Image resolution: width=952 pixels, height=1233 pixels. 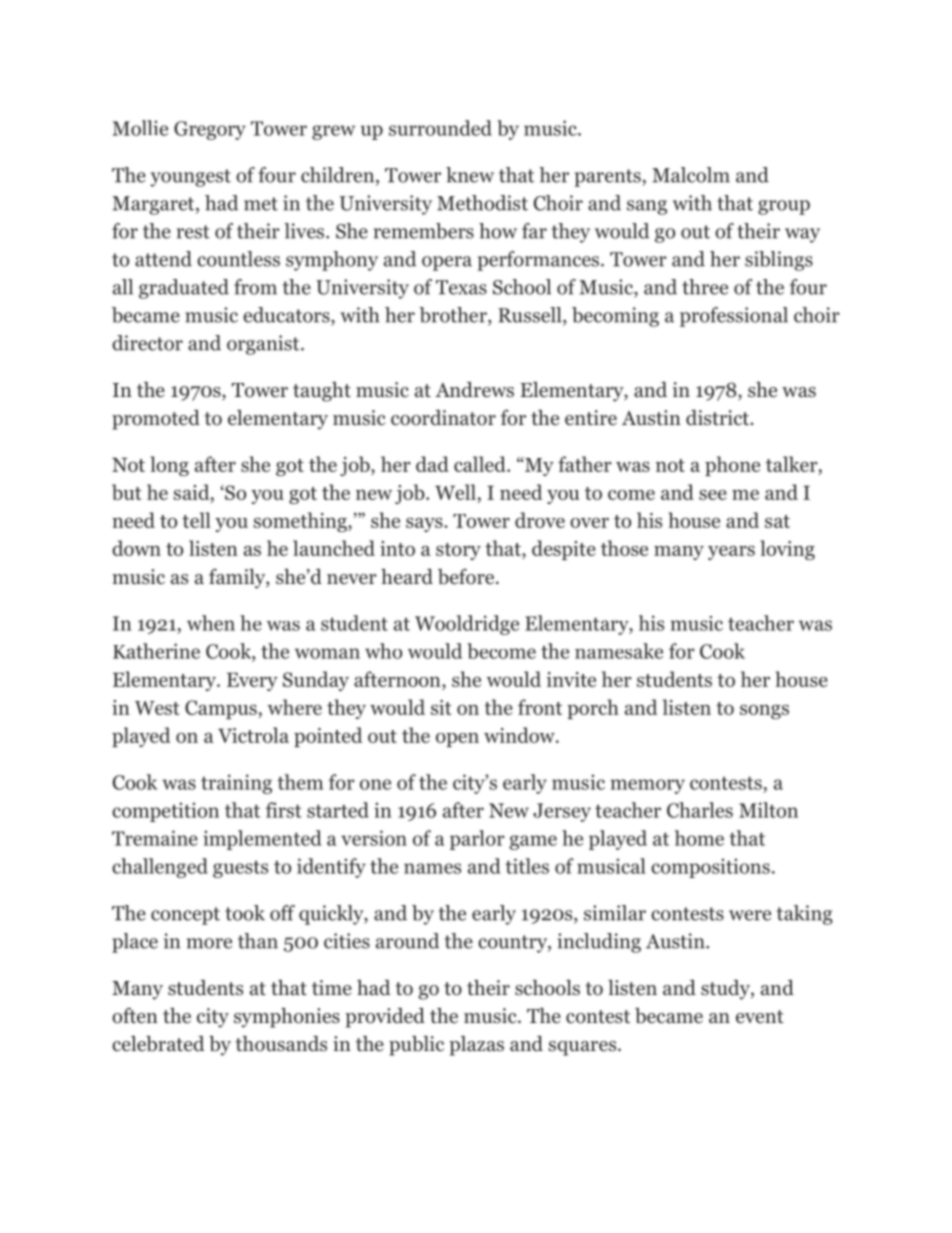 I want to click on called, so click(x=481, y=464).
